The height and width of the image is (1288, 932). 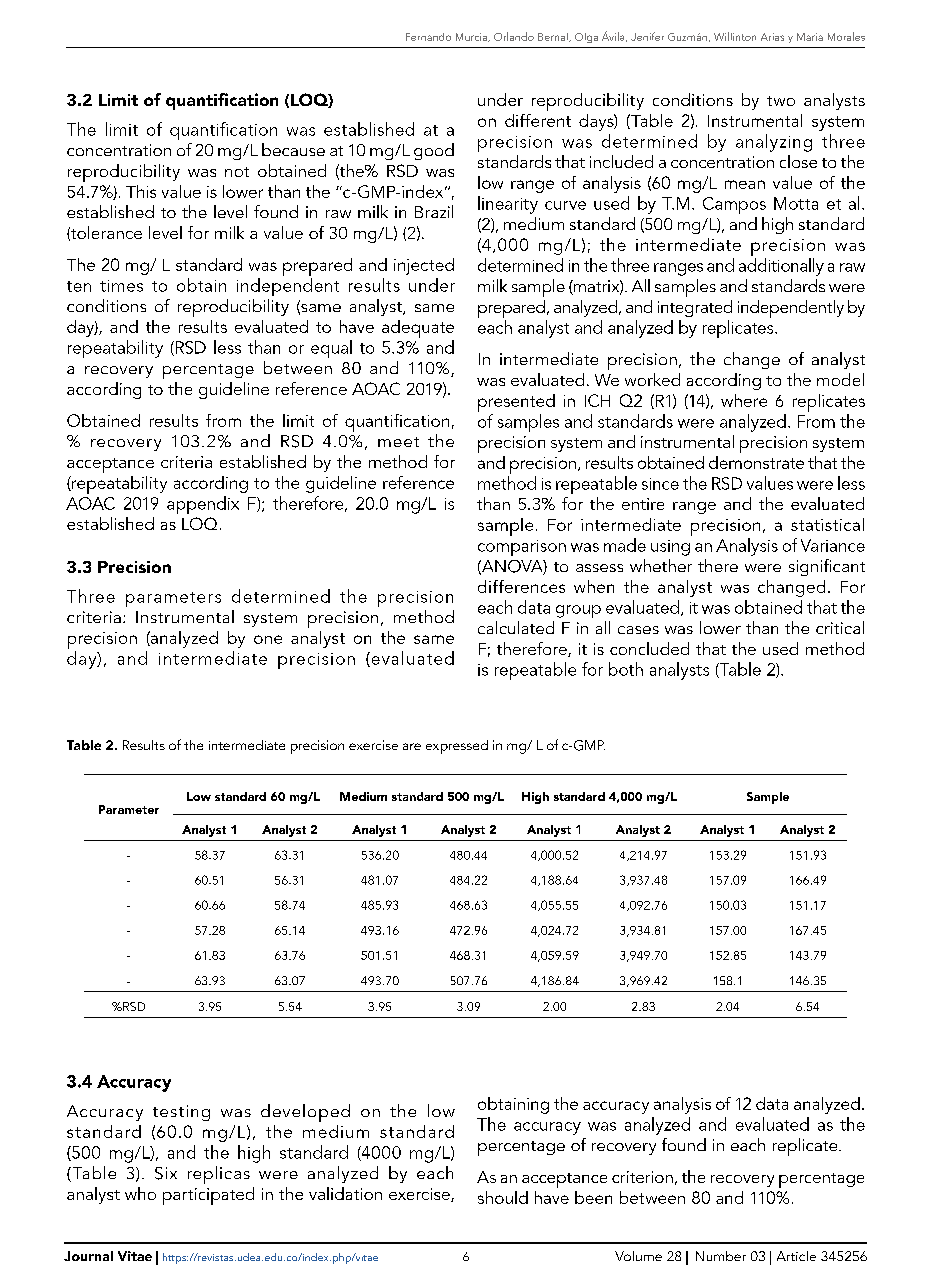 What do you see at coordinates (781, 101) in the image?
I see `two` at bounding box center [781, 101].
